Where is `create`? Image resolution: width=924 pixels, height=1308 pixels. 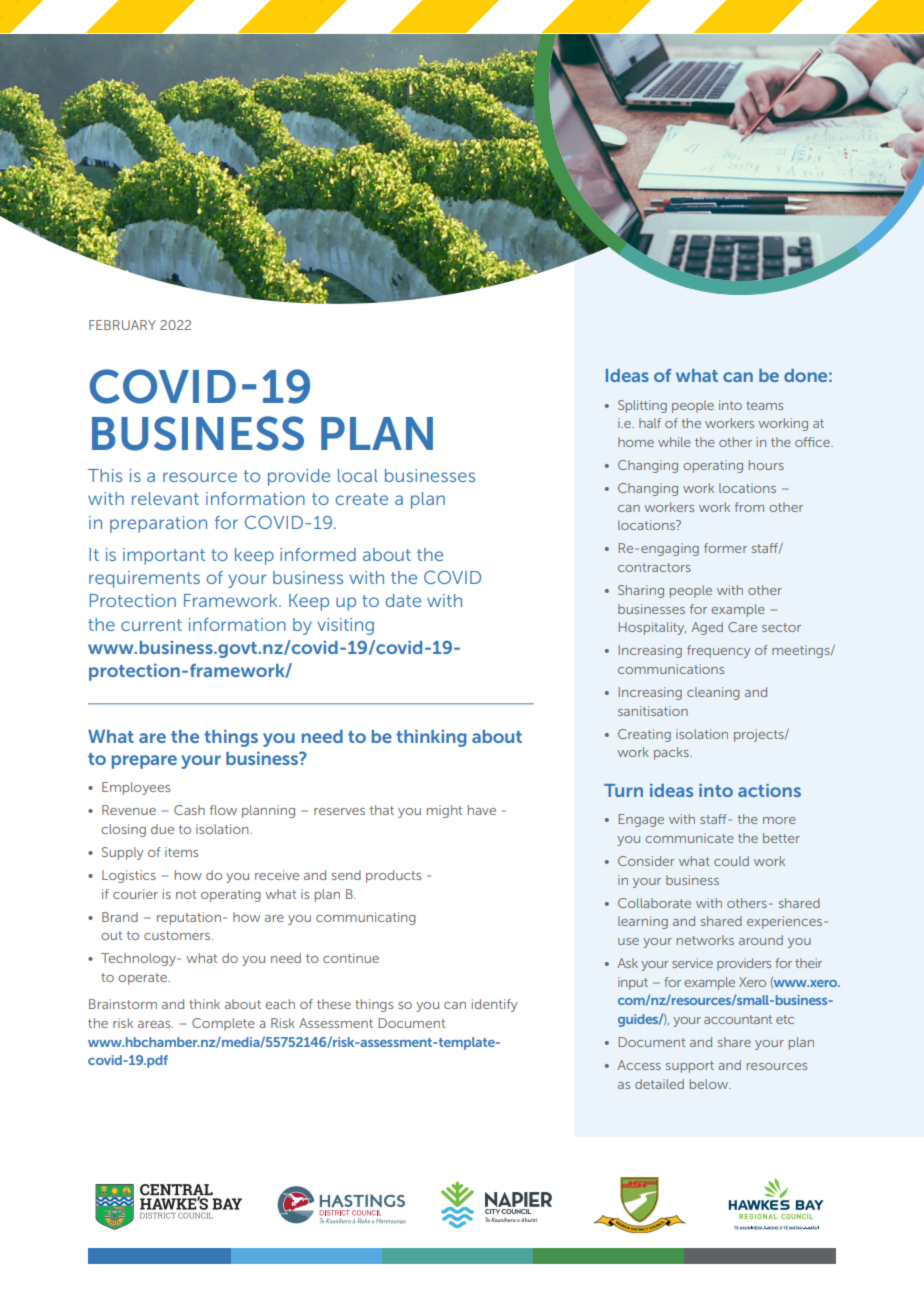 create is located at coordinates (361, 499).
